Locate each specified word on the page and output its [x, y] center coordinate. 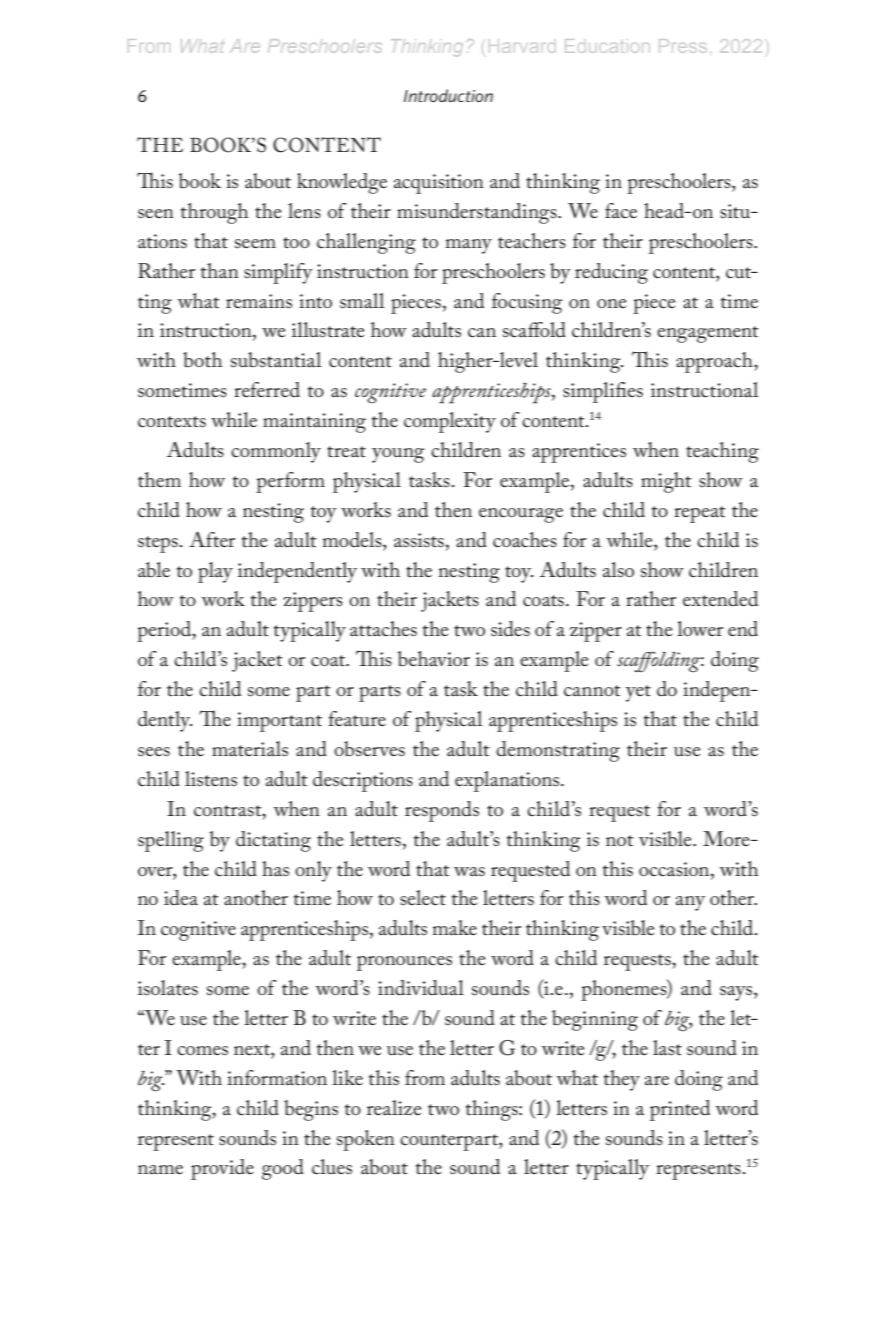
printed [680, 1110]
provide [222, 1169]
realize [394, 1107]
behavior [434, 659]
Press [682, 46]
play [215, 572]
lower [700, 628]
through [214, 213]
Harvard [522, 46]
